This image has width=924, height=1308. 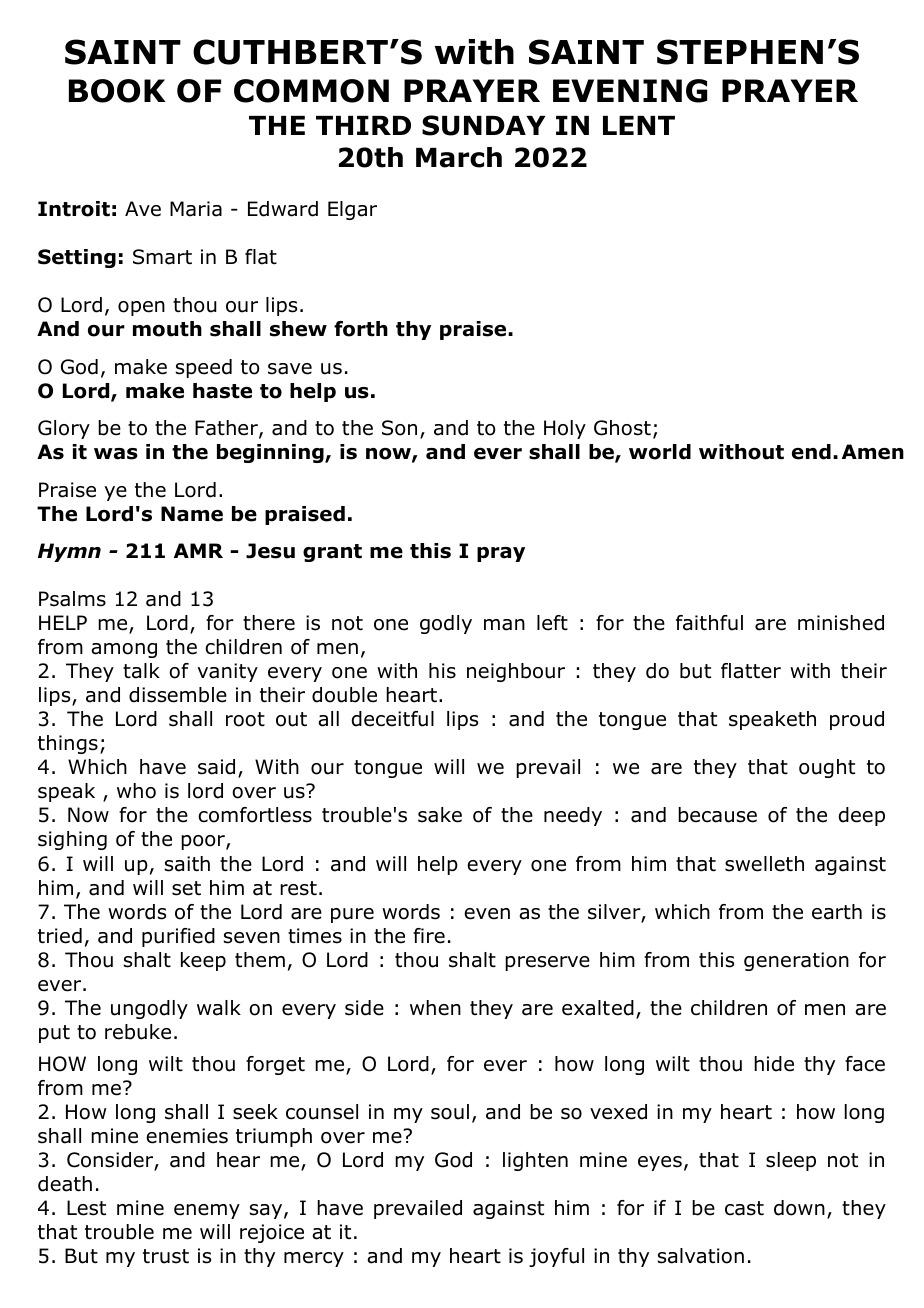 I want to click on world, so click(x=660, y=452).
